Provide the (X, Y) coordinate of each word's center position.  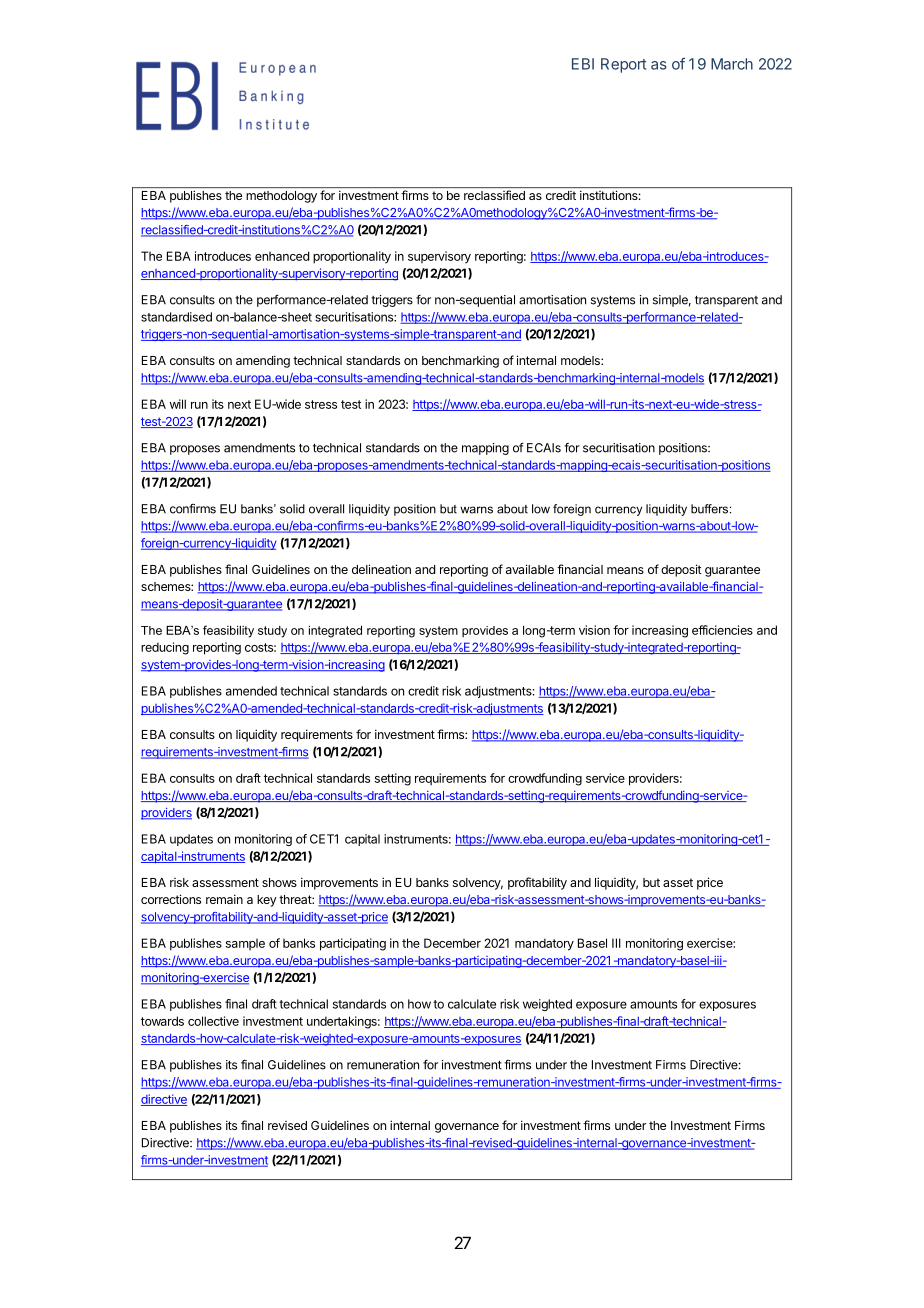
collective (213, 1021)
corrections (171, 899)
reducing (165, 648)
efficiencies (722, 630)
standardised (176, 317)
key (267, 901)
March (732, 64)
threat (296, 899)
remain (224, 899)
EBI (583, 64)
